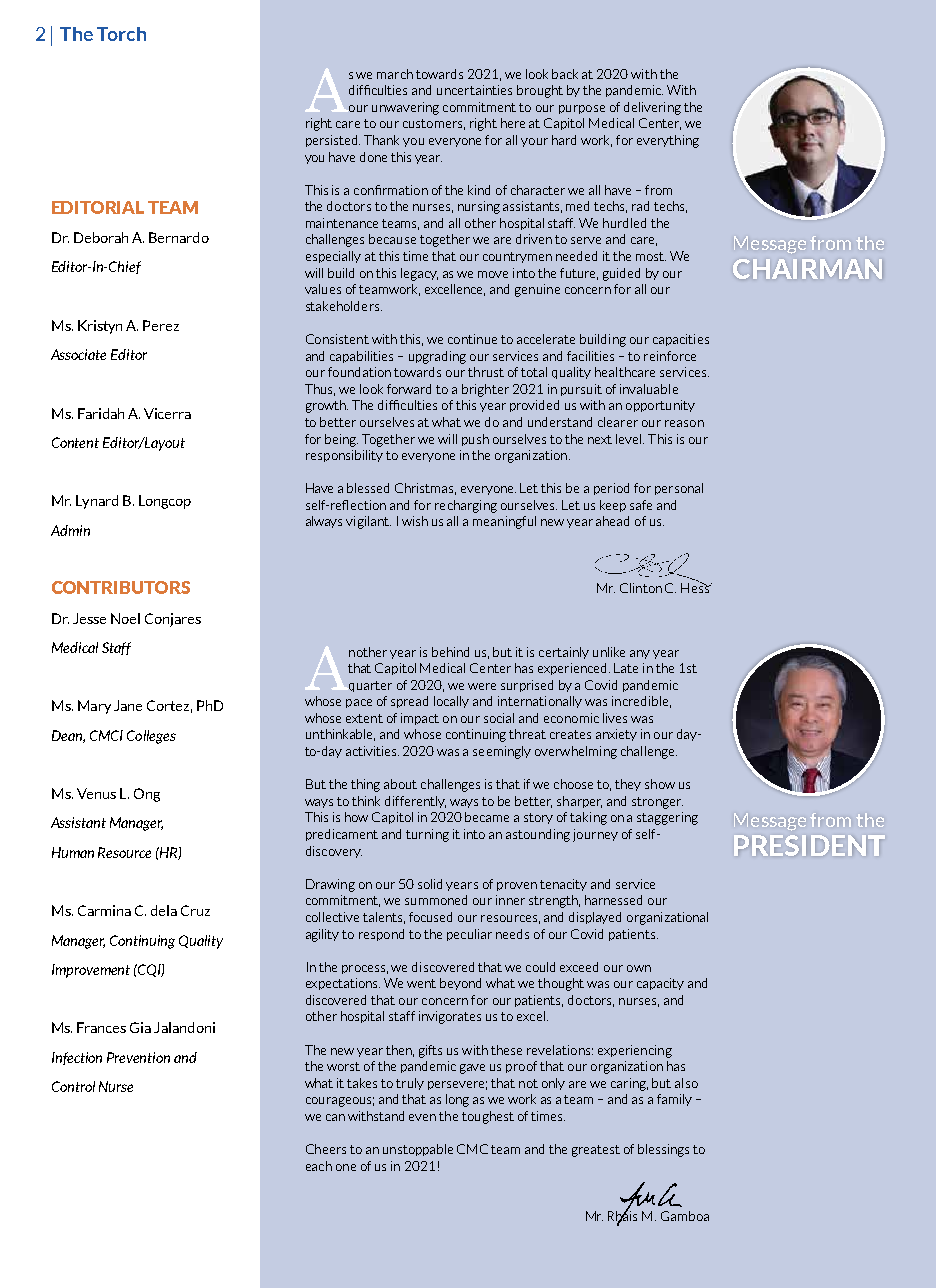  What do you see at coordinates (685, 1216) in the screenshot?
I see `Gamboa` at bounding box center [685, 1216].
